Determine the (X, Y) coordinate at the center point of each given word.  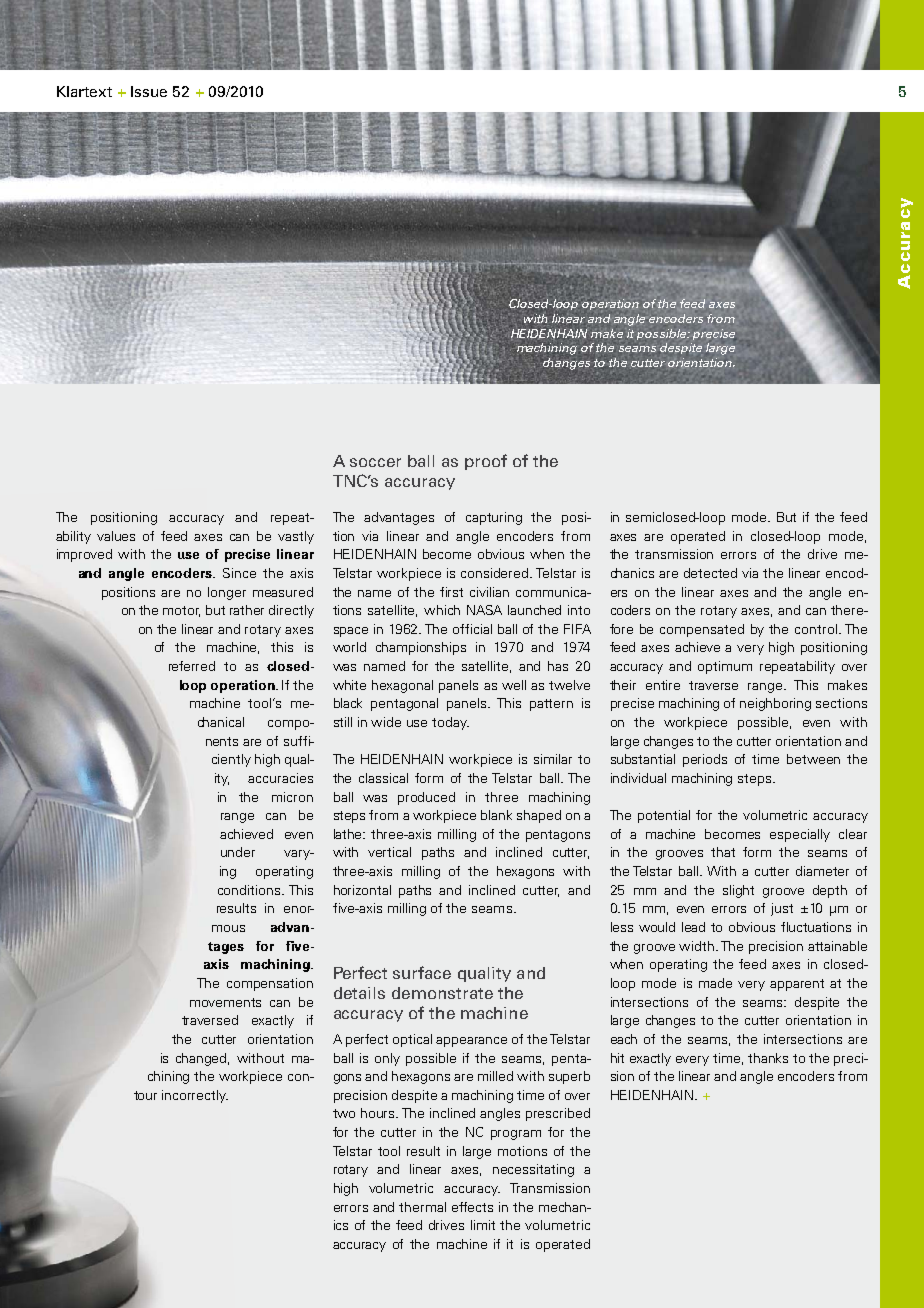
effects (472, 1207)
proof (486, 462)
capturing (494, 518)
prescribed (558, 1114)
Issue (149, 91)
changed (202, 1059)
